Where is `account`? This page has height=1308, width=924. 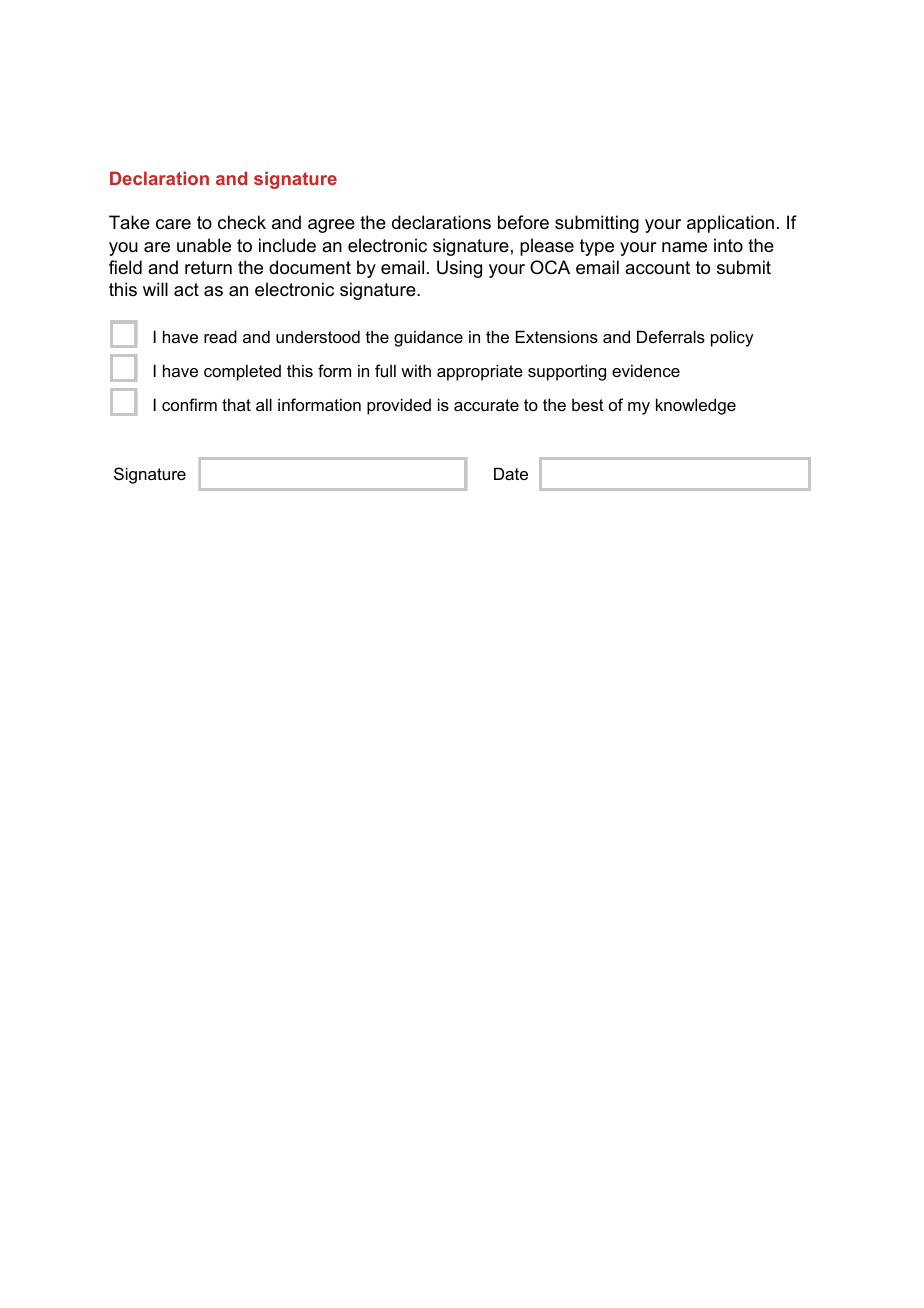 account is located at coordinates (657, 268).
